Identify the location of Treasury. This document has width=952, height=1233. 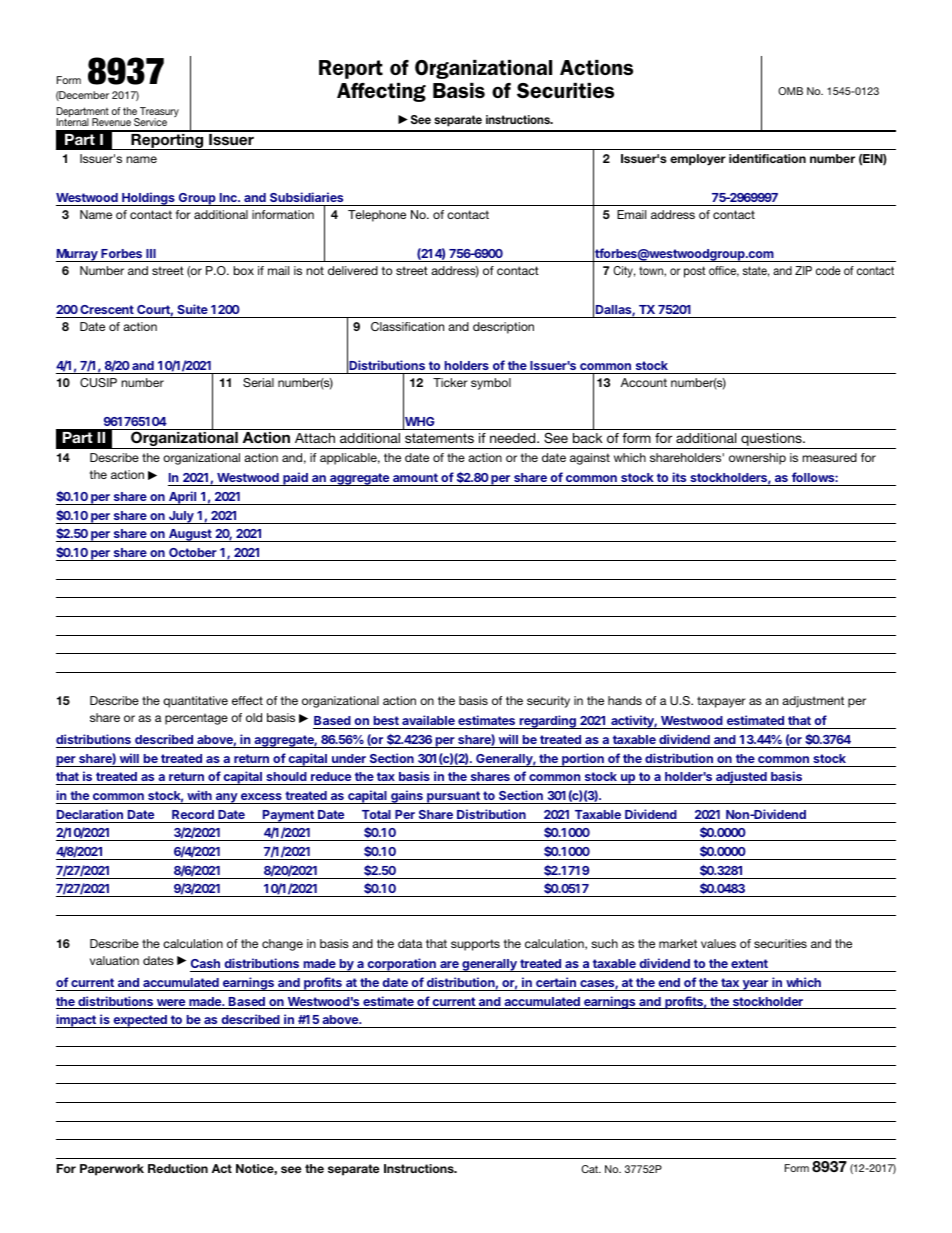
(158, 113).
